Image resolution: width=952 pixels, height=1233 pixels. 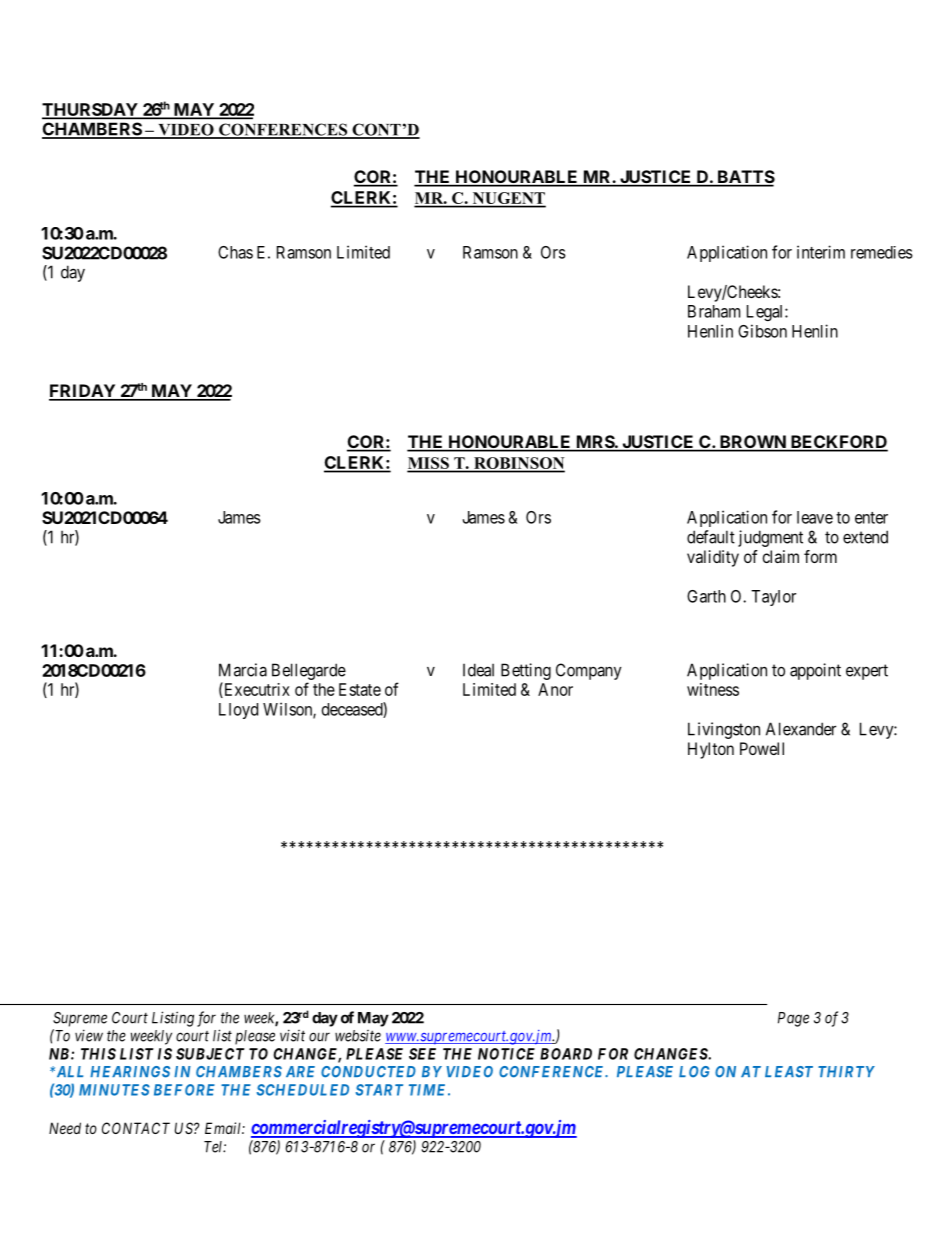 I want to click on Powell, so click(x=762, y=748).
